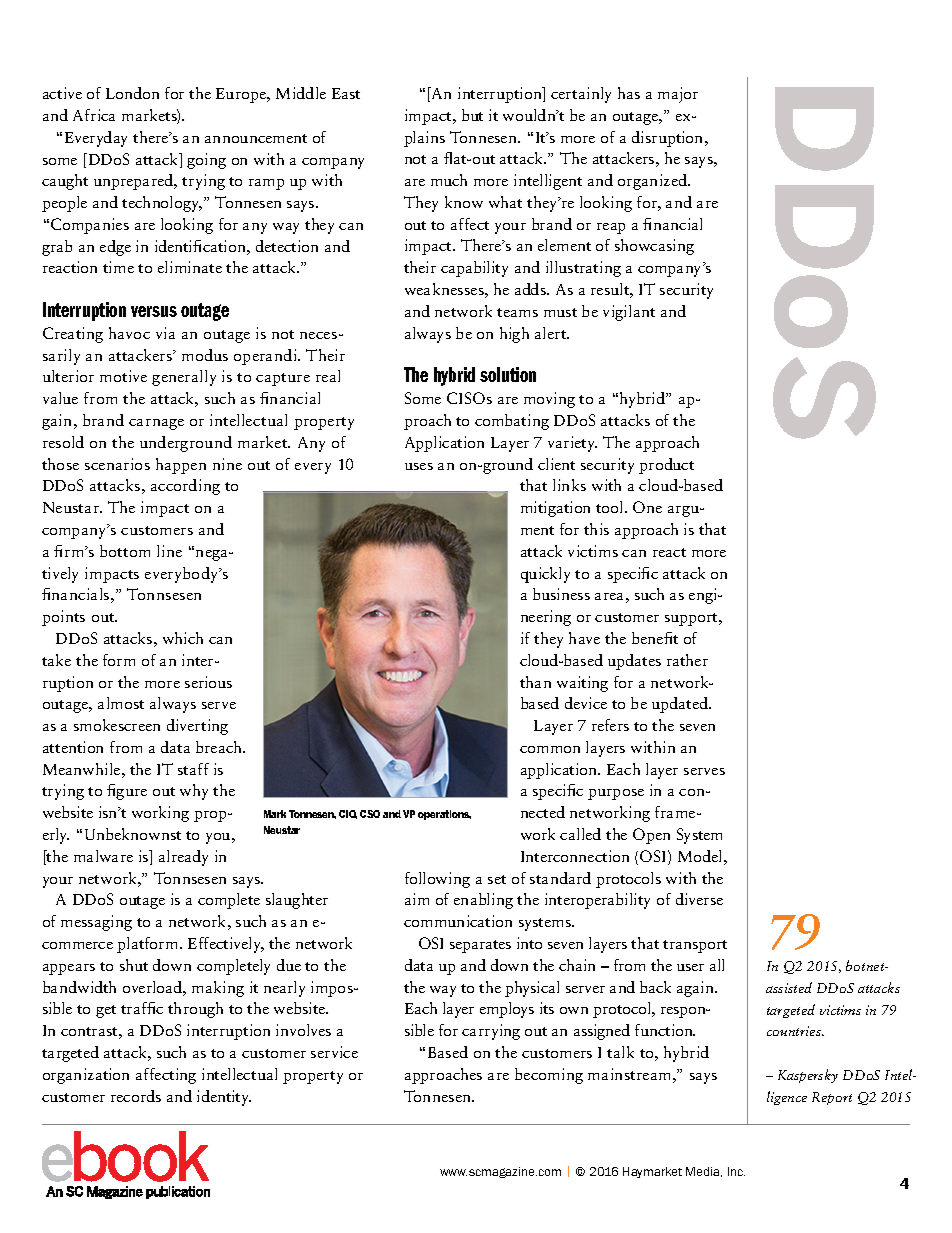  I want to click on London, so click(132, 93).
